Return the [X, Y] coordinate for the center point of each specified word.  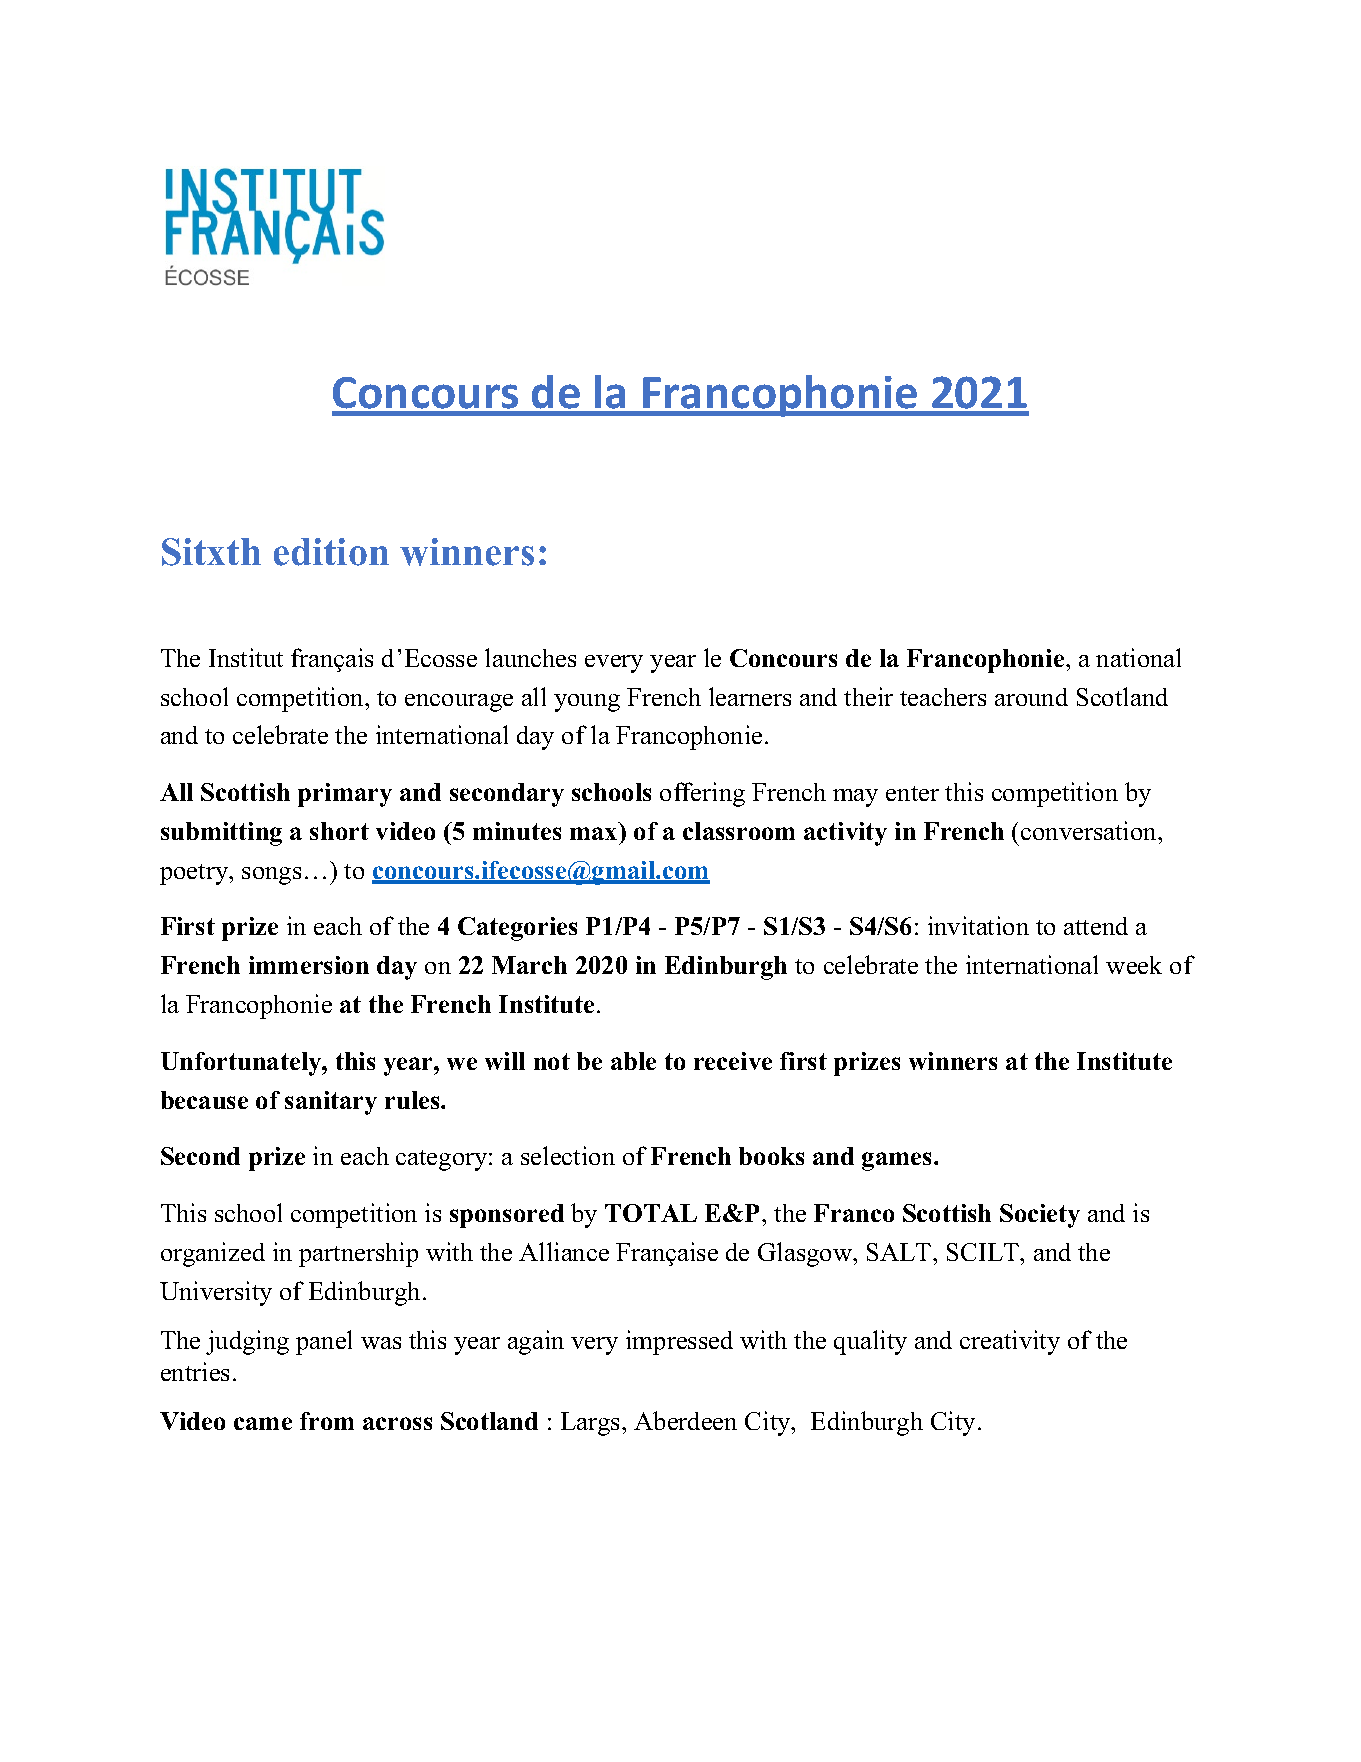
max [593, 833]
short [339, 831]
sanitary [331, 1103]
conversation [1090, 830]
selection [568, 1155]
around [1031, 697]
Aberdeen [685, 1420]
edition [331, 552]
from [327, 1421]
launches [530, 657]
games [898, 1161]
